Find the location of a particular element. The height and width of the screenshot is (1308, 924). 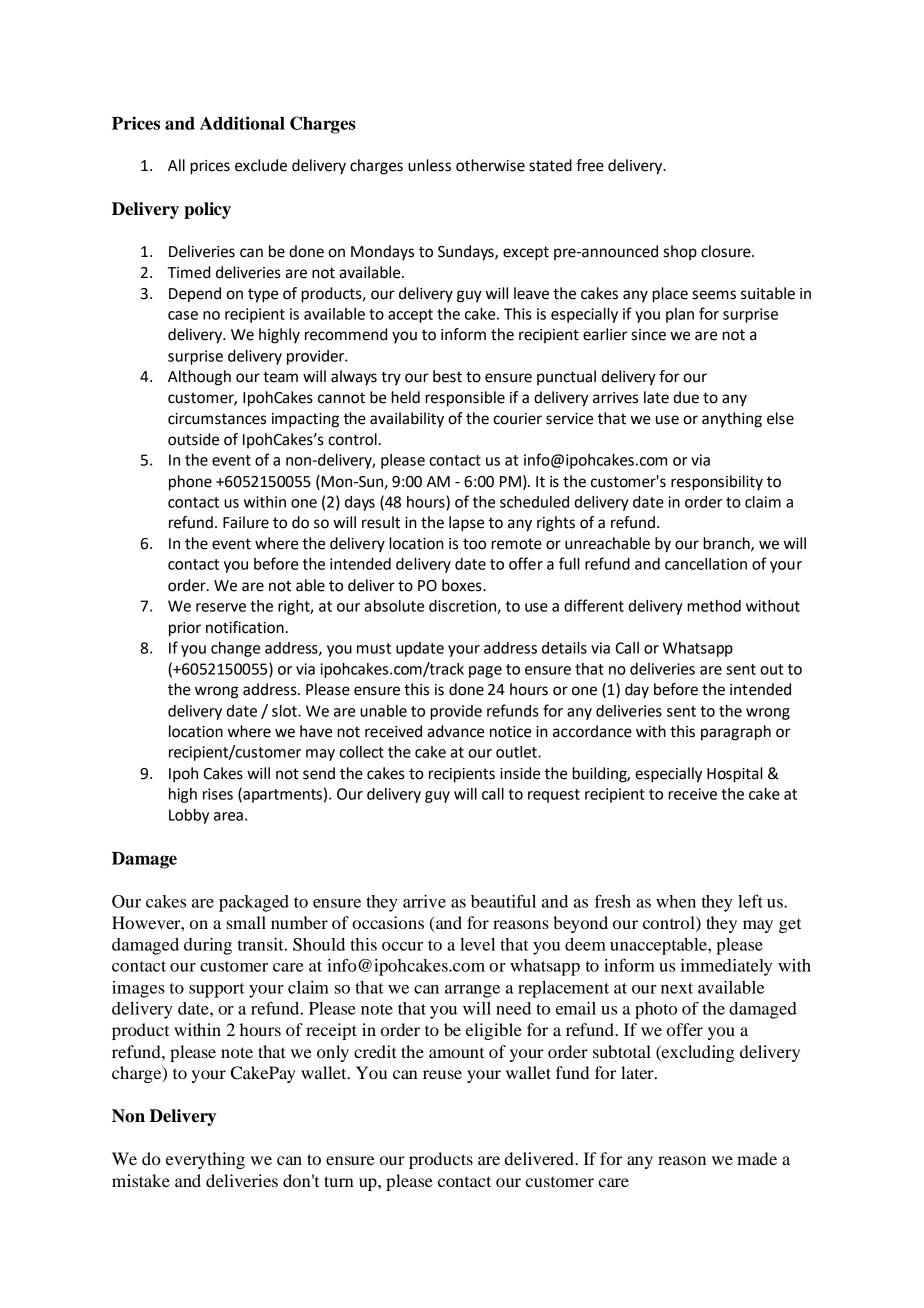

everything is located at coordinates (205, 1160).
